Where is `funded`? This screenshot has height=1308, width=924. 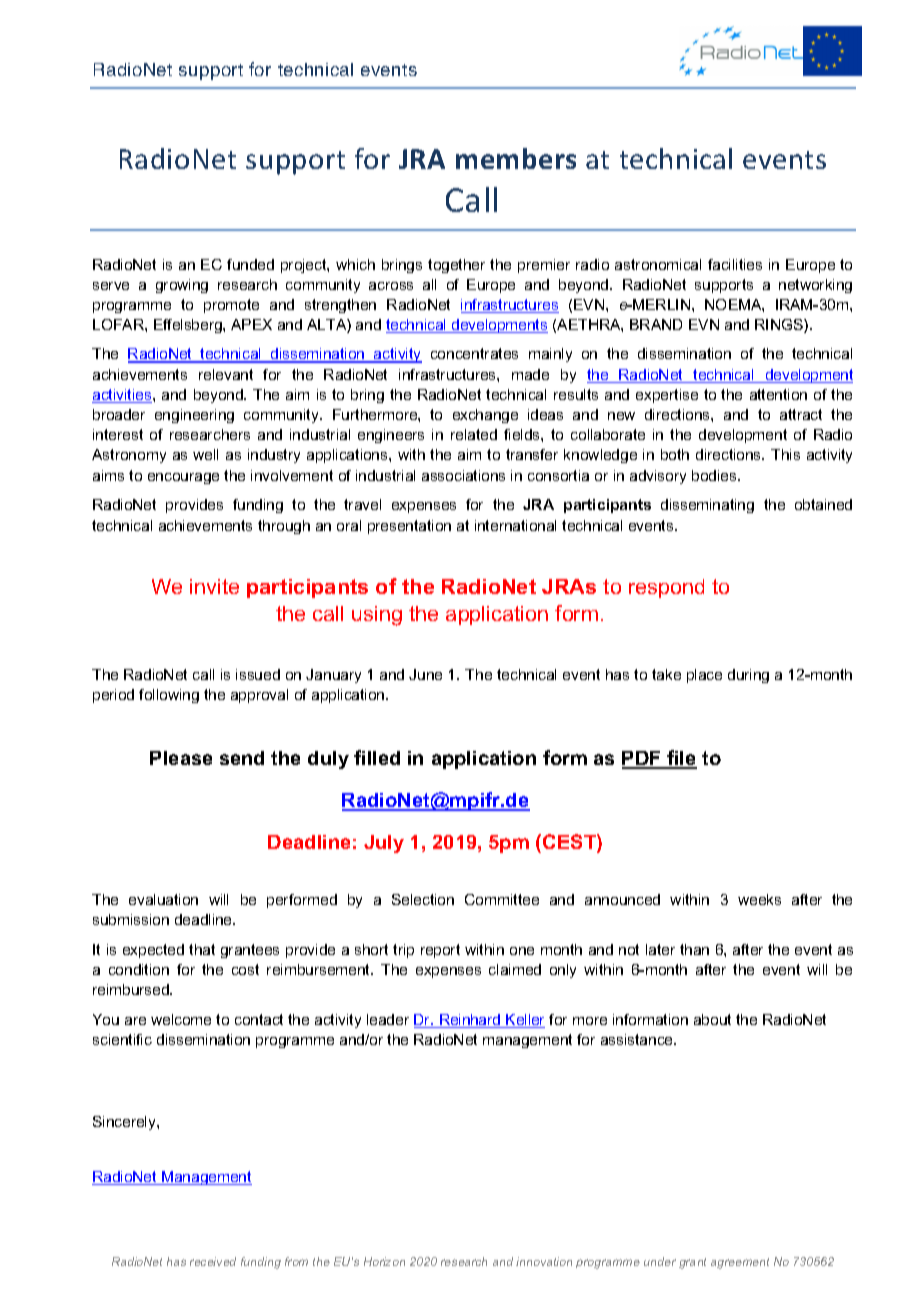
funded is located at coordinates (250, 264).
